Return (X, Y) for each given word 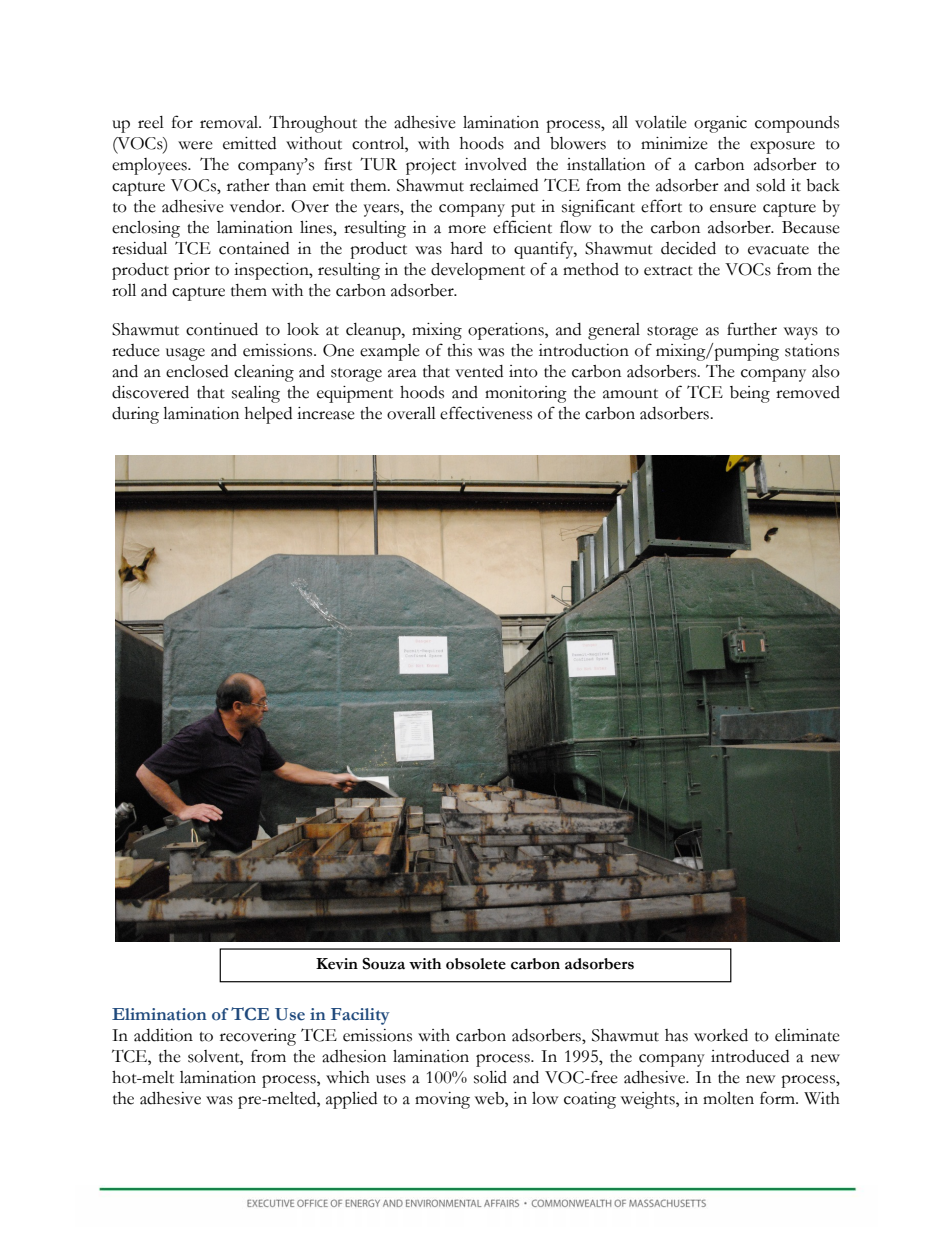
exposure (782, 147)
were (195, 145)
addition (163, 1035)
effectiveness (486, 413)
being (750, 394)
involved (496, 164)
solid (490, 1077)
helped (268, 415)
